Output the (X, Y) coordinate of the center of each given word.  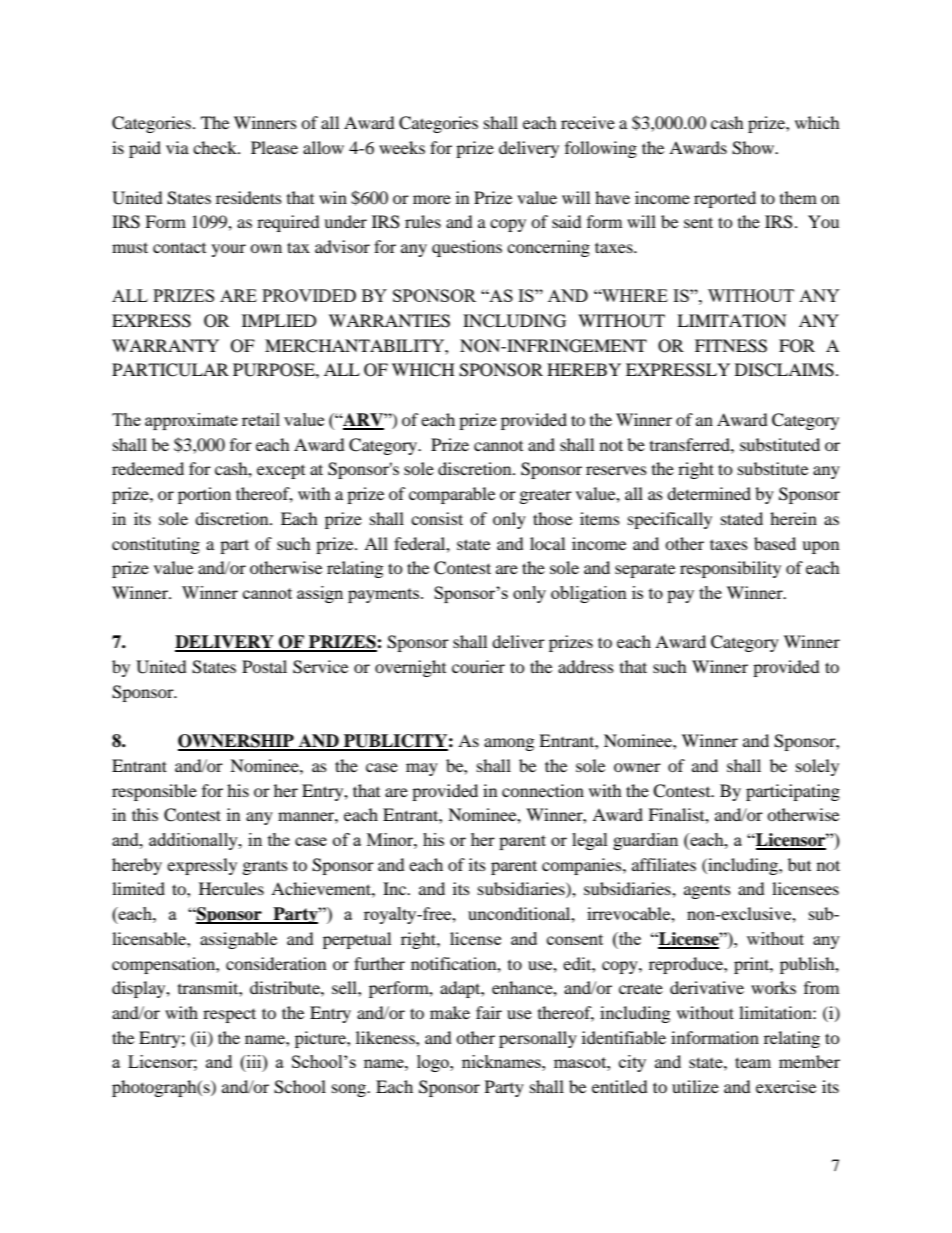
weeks (402, 147)
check (216, 147)
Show (754, 148)
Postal (264, 666)
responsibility (730, 569)
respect (229, 1015)
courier (478, 666)
